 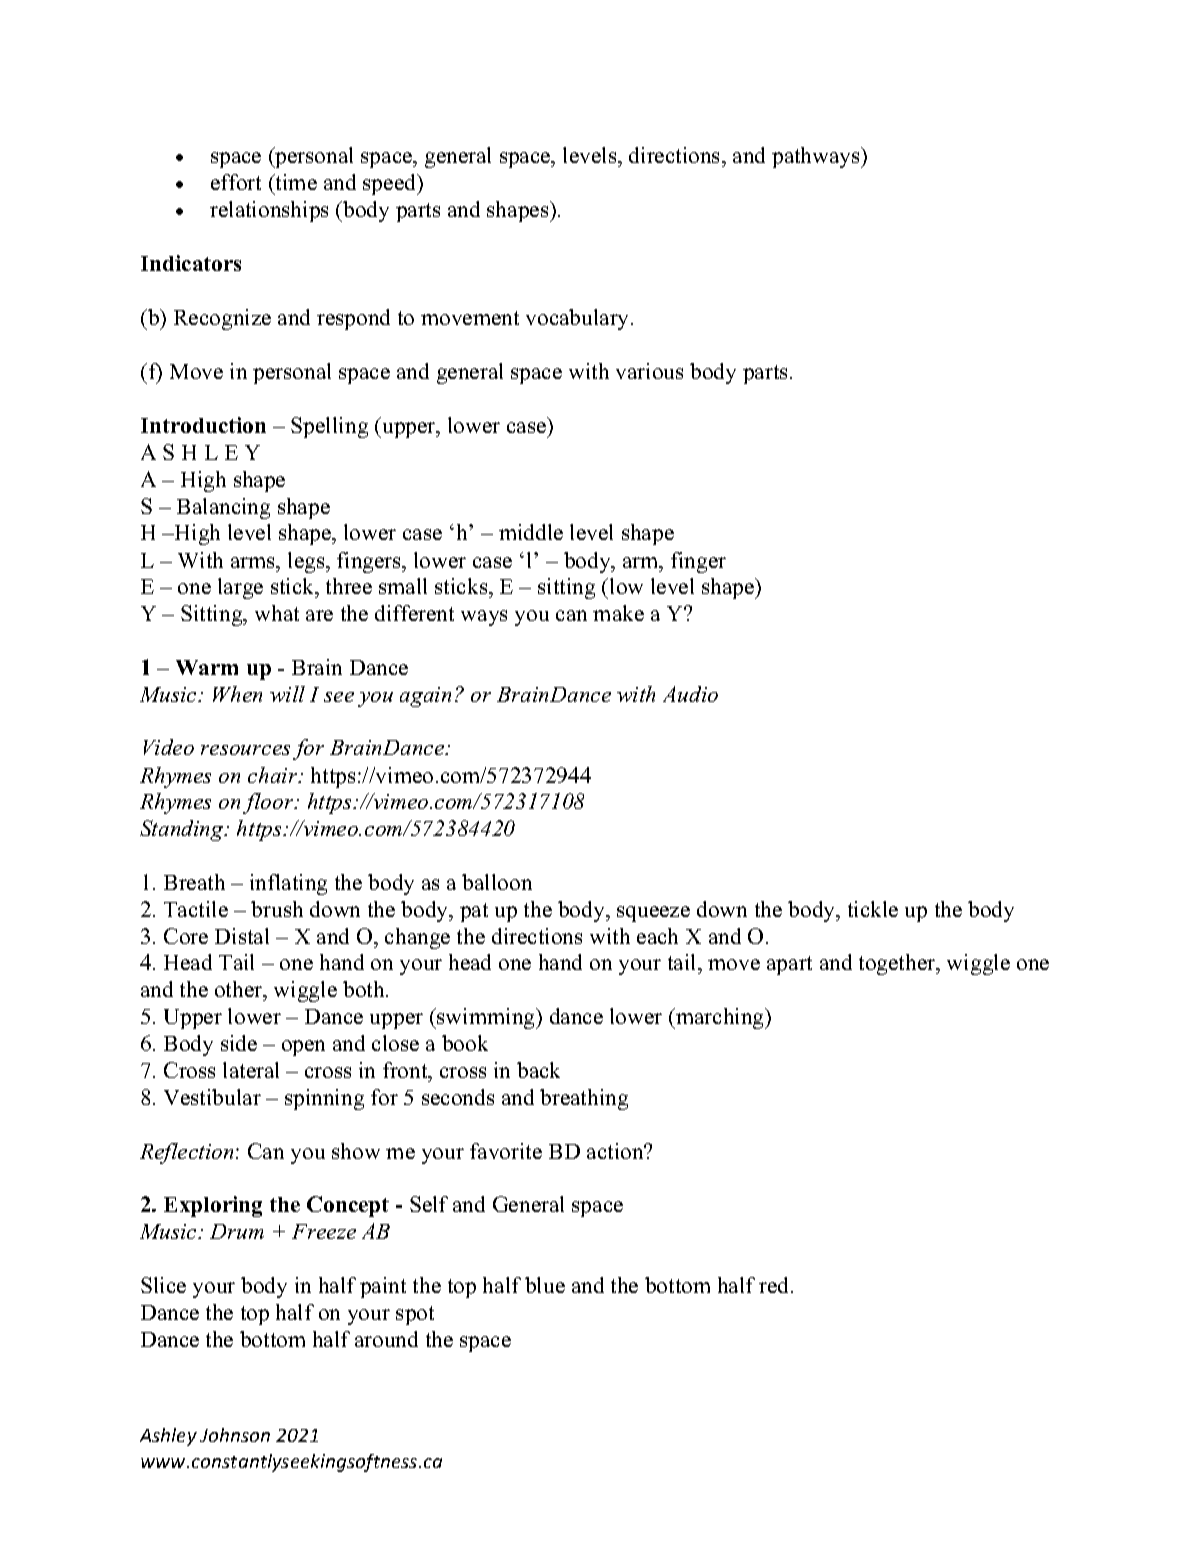 What do you see at coordinates (203, 425) in the document?
I see `Introduction` at bounding box center [203, 425].
